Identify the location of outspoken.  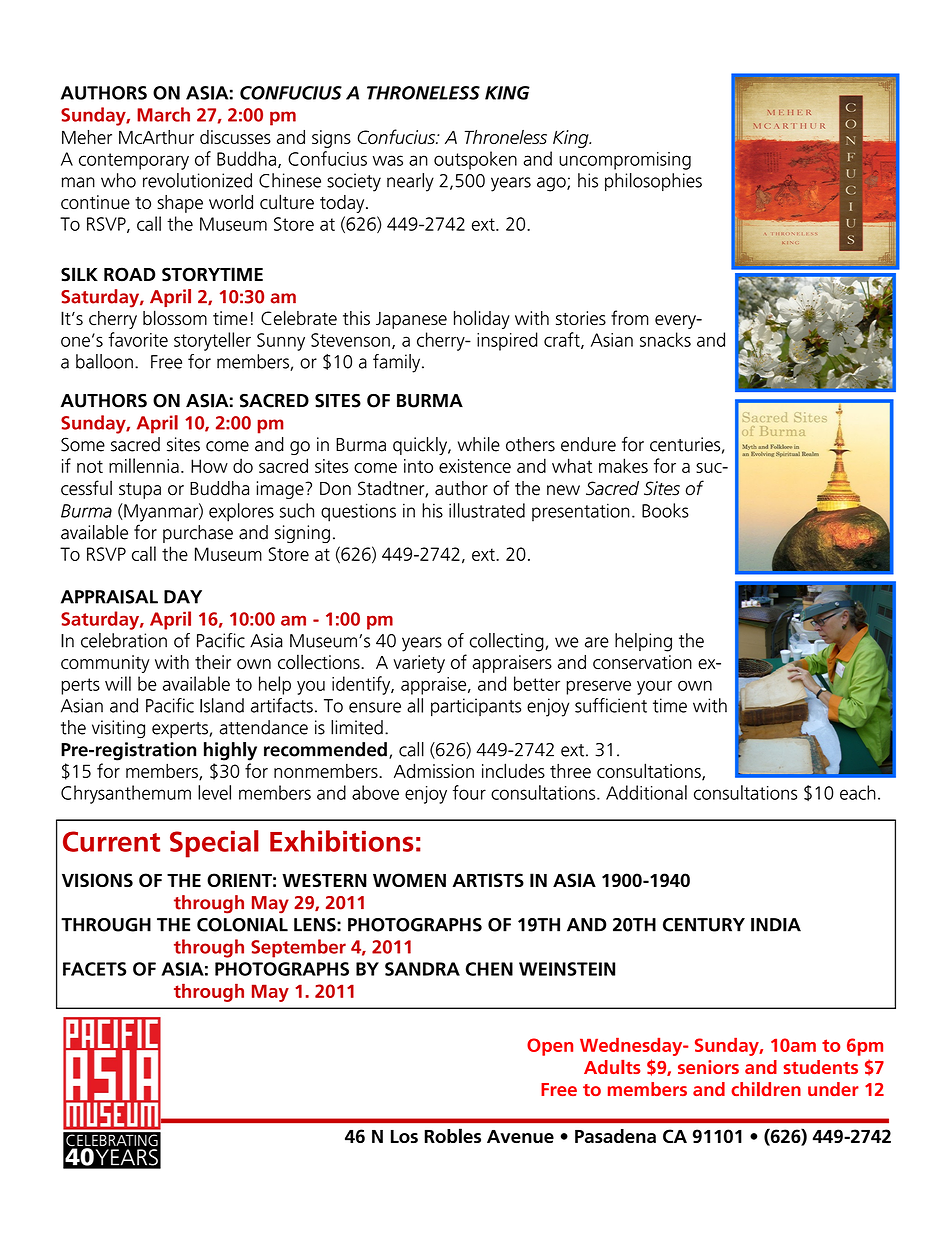
(475, 160).
